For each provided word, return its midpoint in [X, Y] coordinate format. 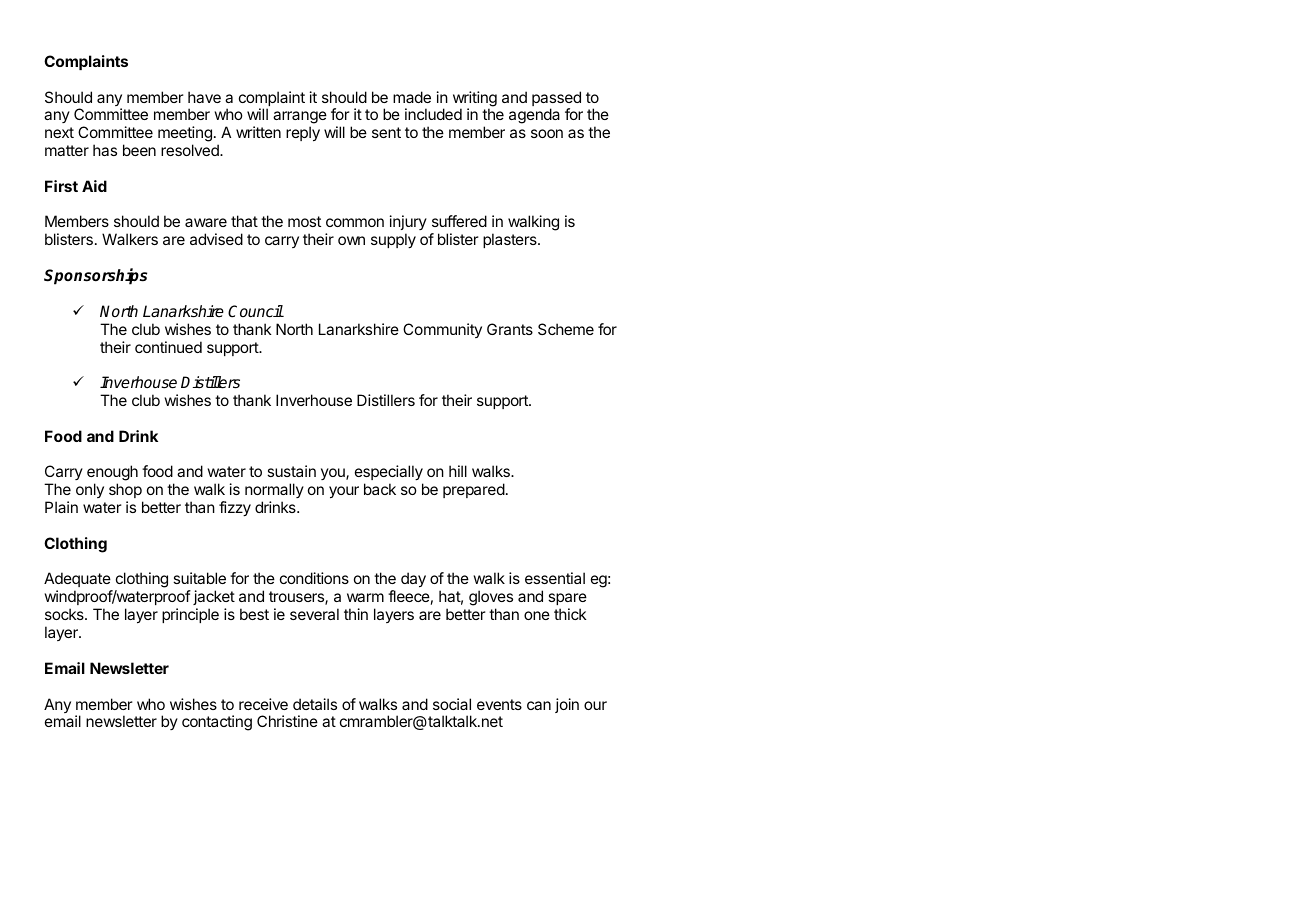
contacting [217, 723]
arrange [300, 119]
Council [256, 311]
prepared [474, 490]
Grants [510, 329]
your [344, 492]
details [315, 704]
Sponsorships [95, 276]
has [105, 150]
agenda [534, 116]
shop [125, 490]
